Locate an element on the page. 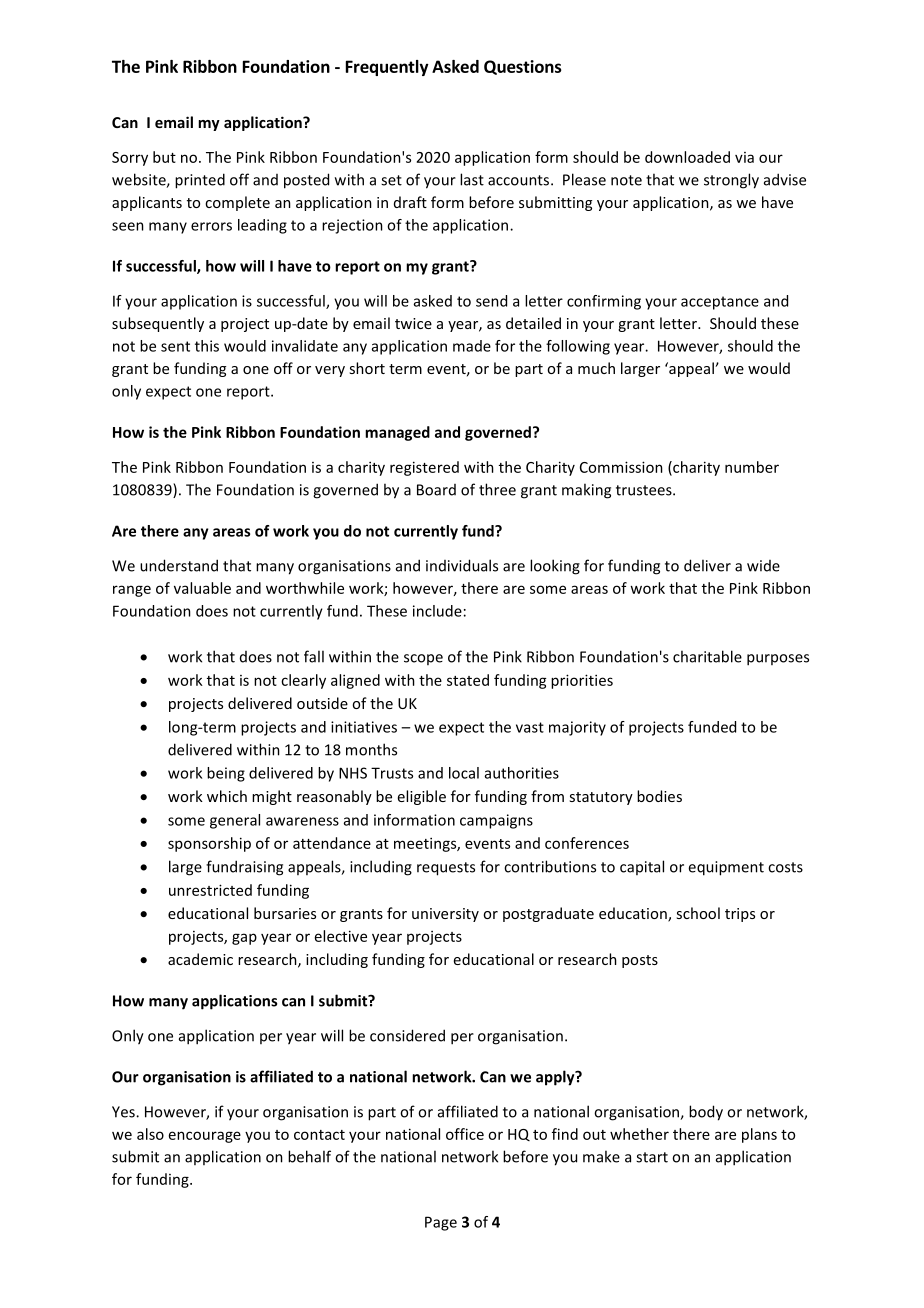  encourage is located at coordinates (205, 1137).
